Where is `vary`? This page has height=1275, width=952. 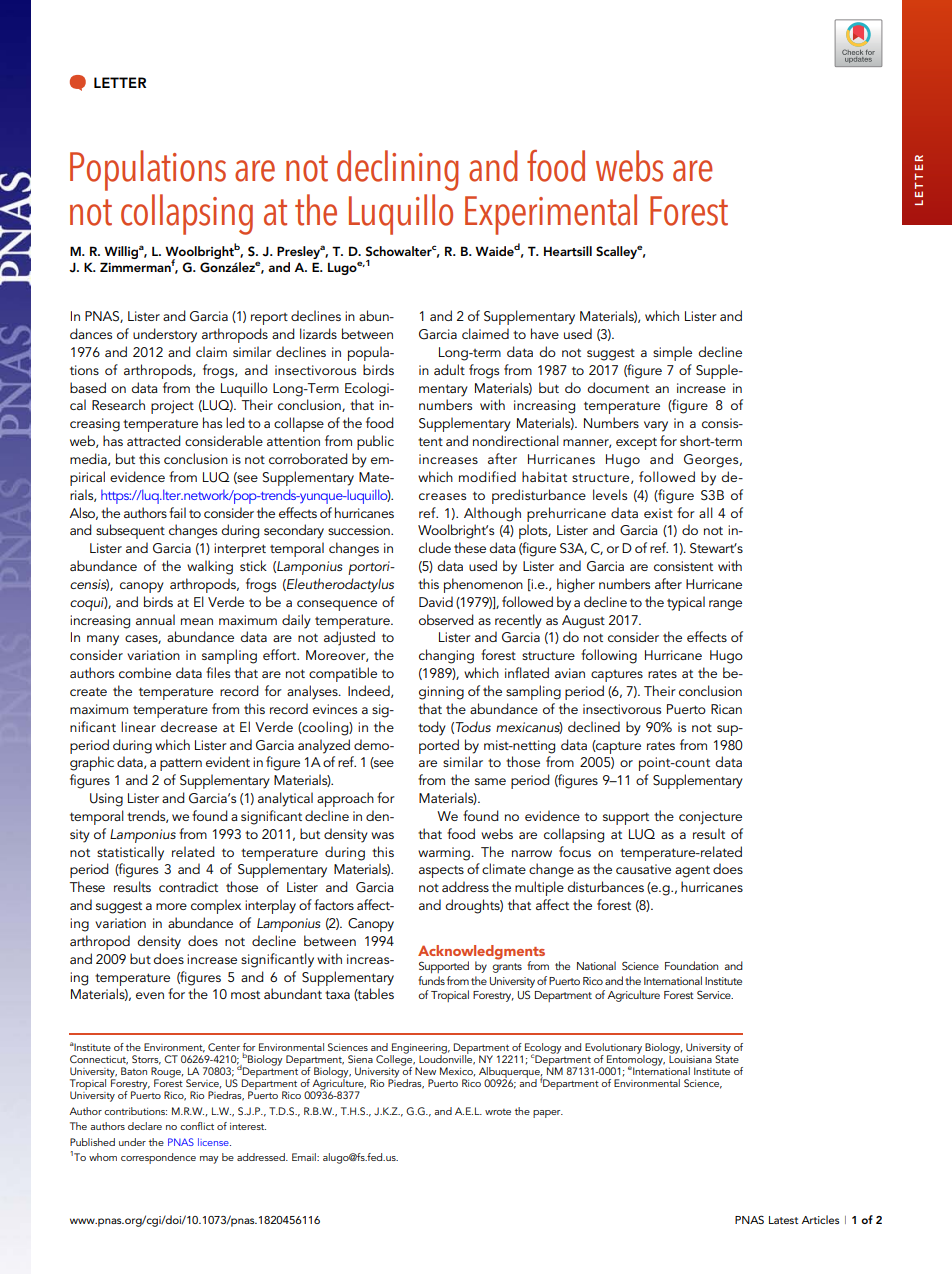 vary is located at coordinates (656, 426).
